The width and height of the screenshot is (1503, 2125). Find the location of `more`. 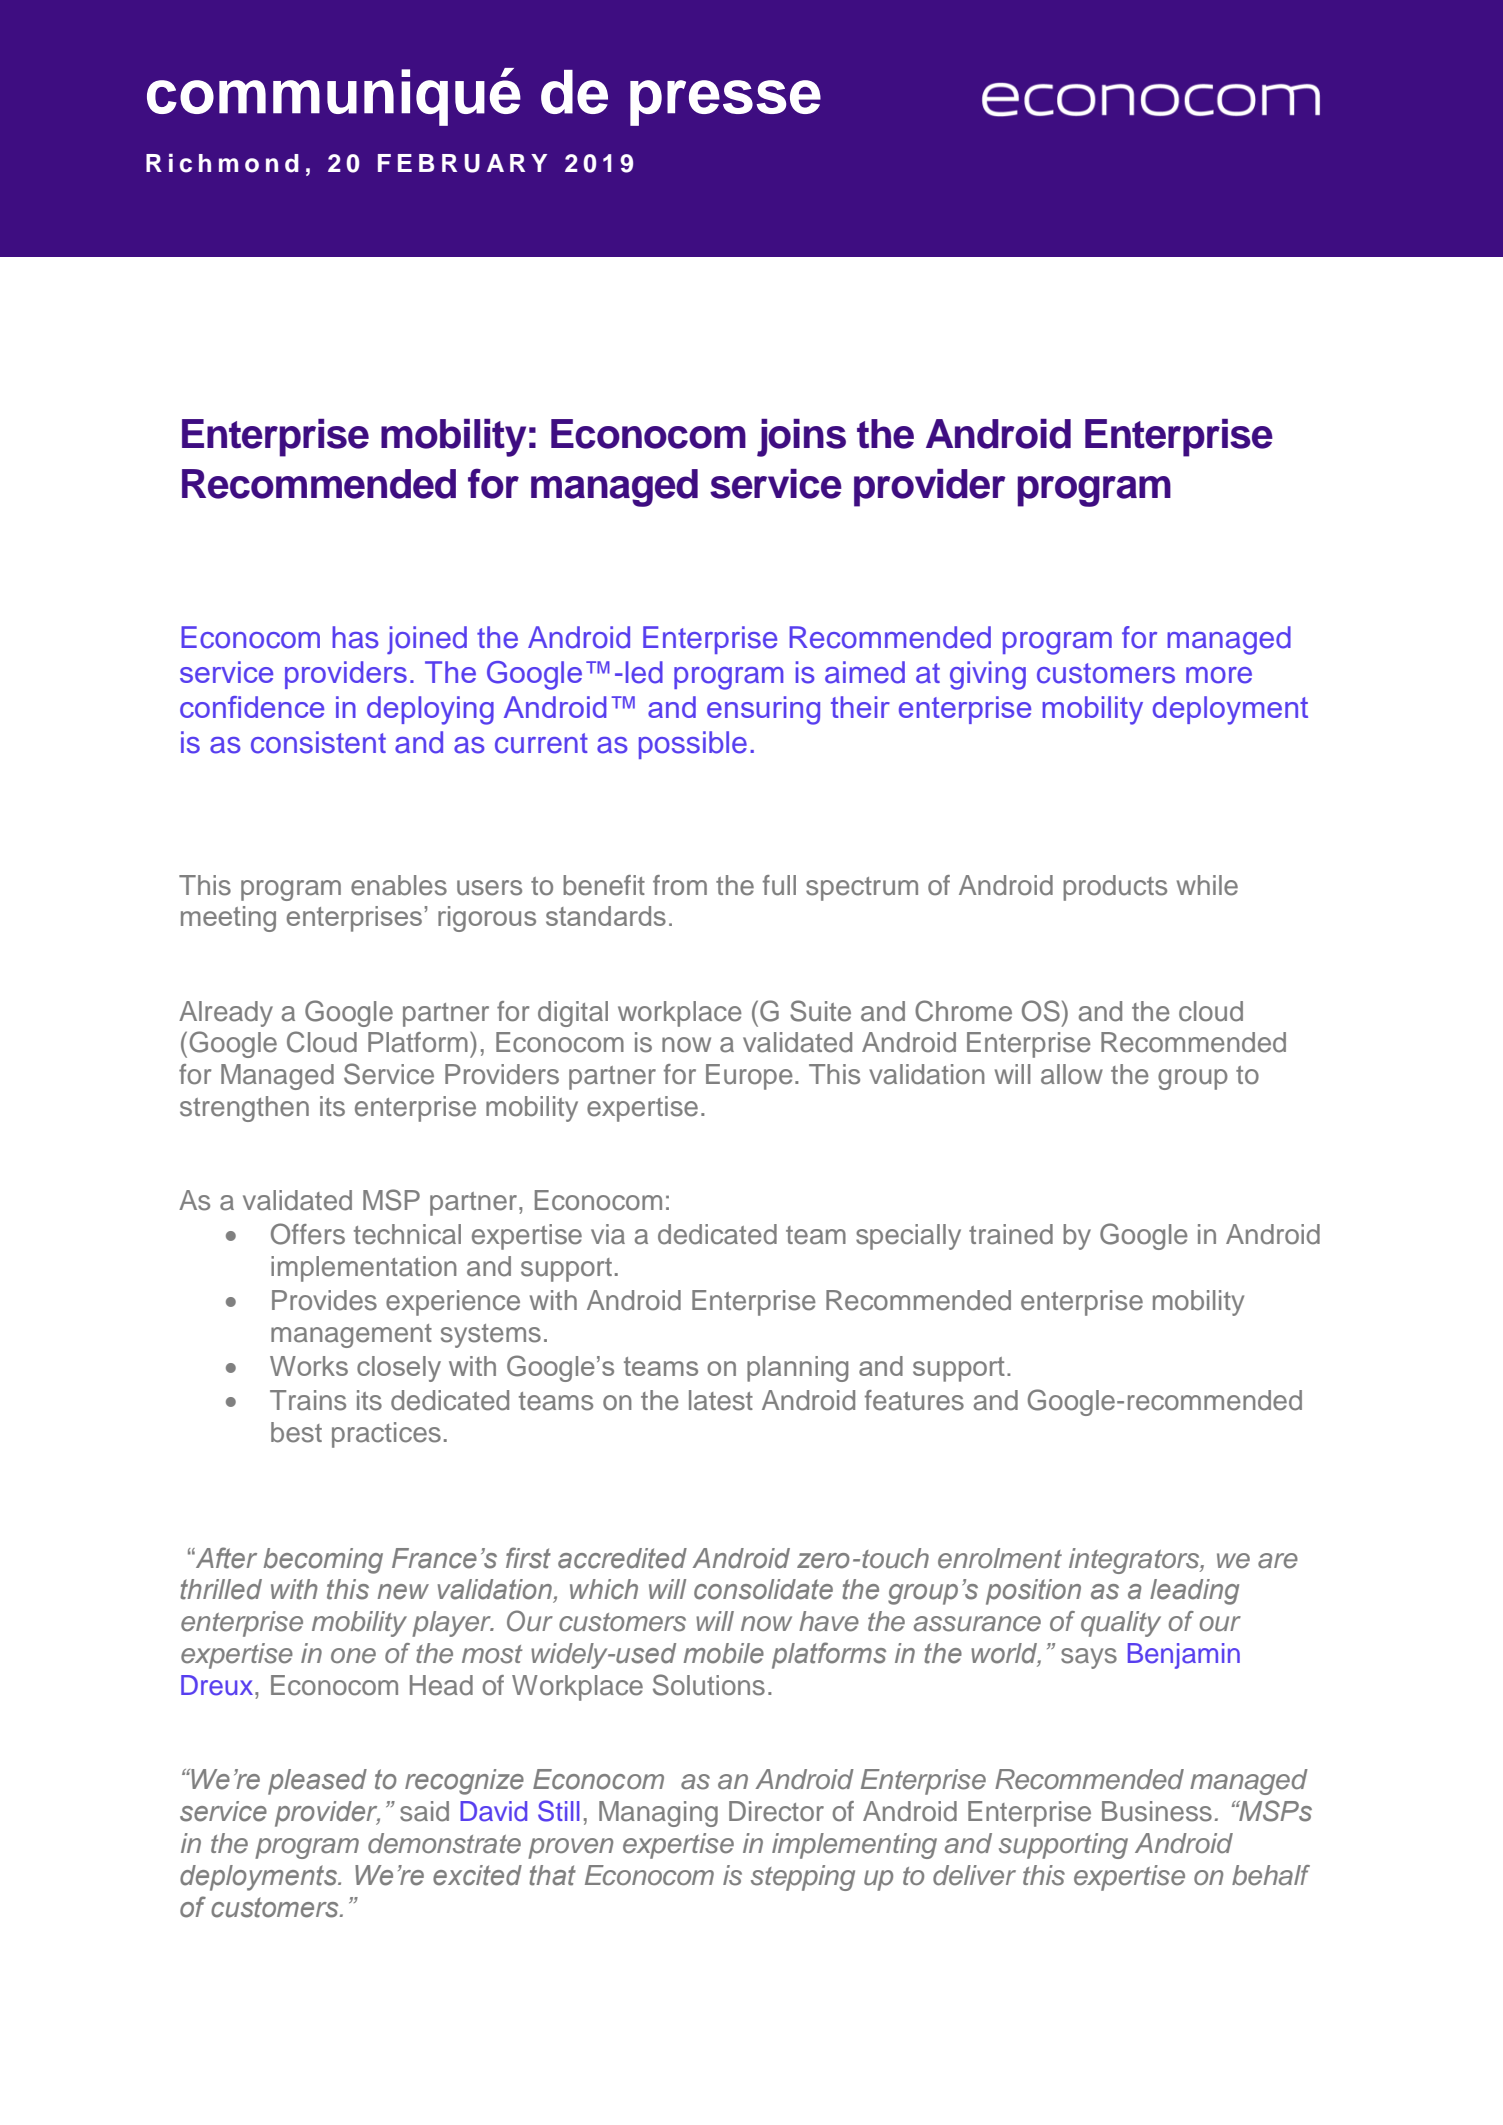

more is located at coordinates (1219, 675).
